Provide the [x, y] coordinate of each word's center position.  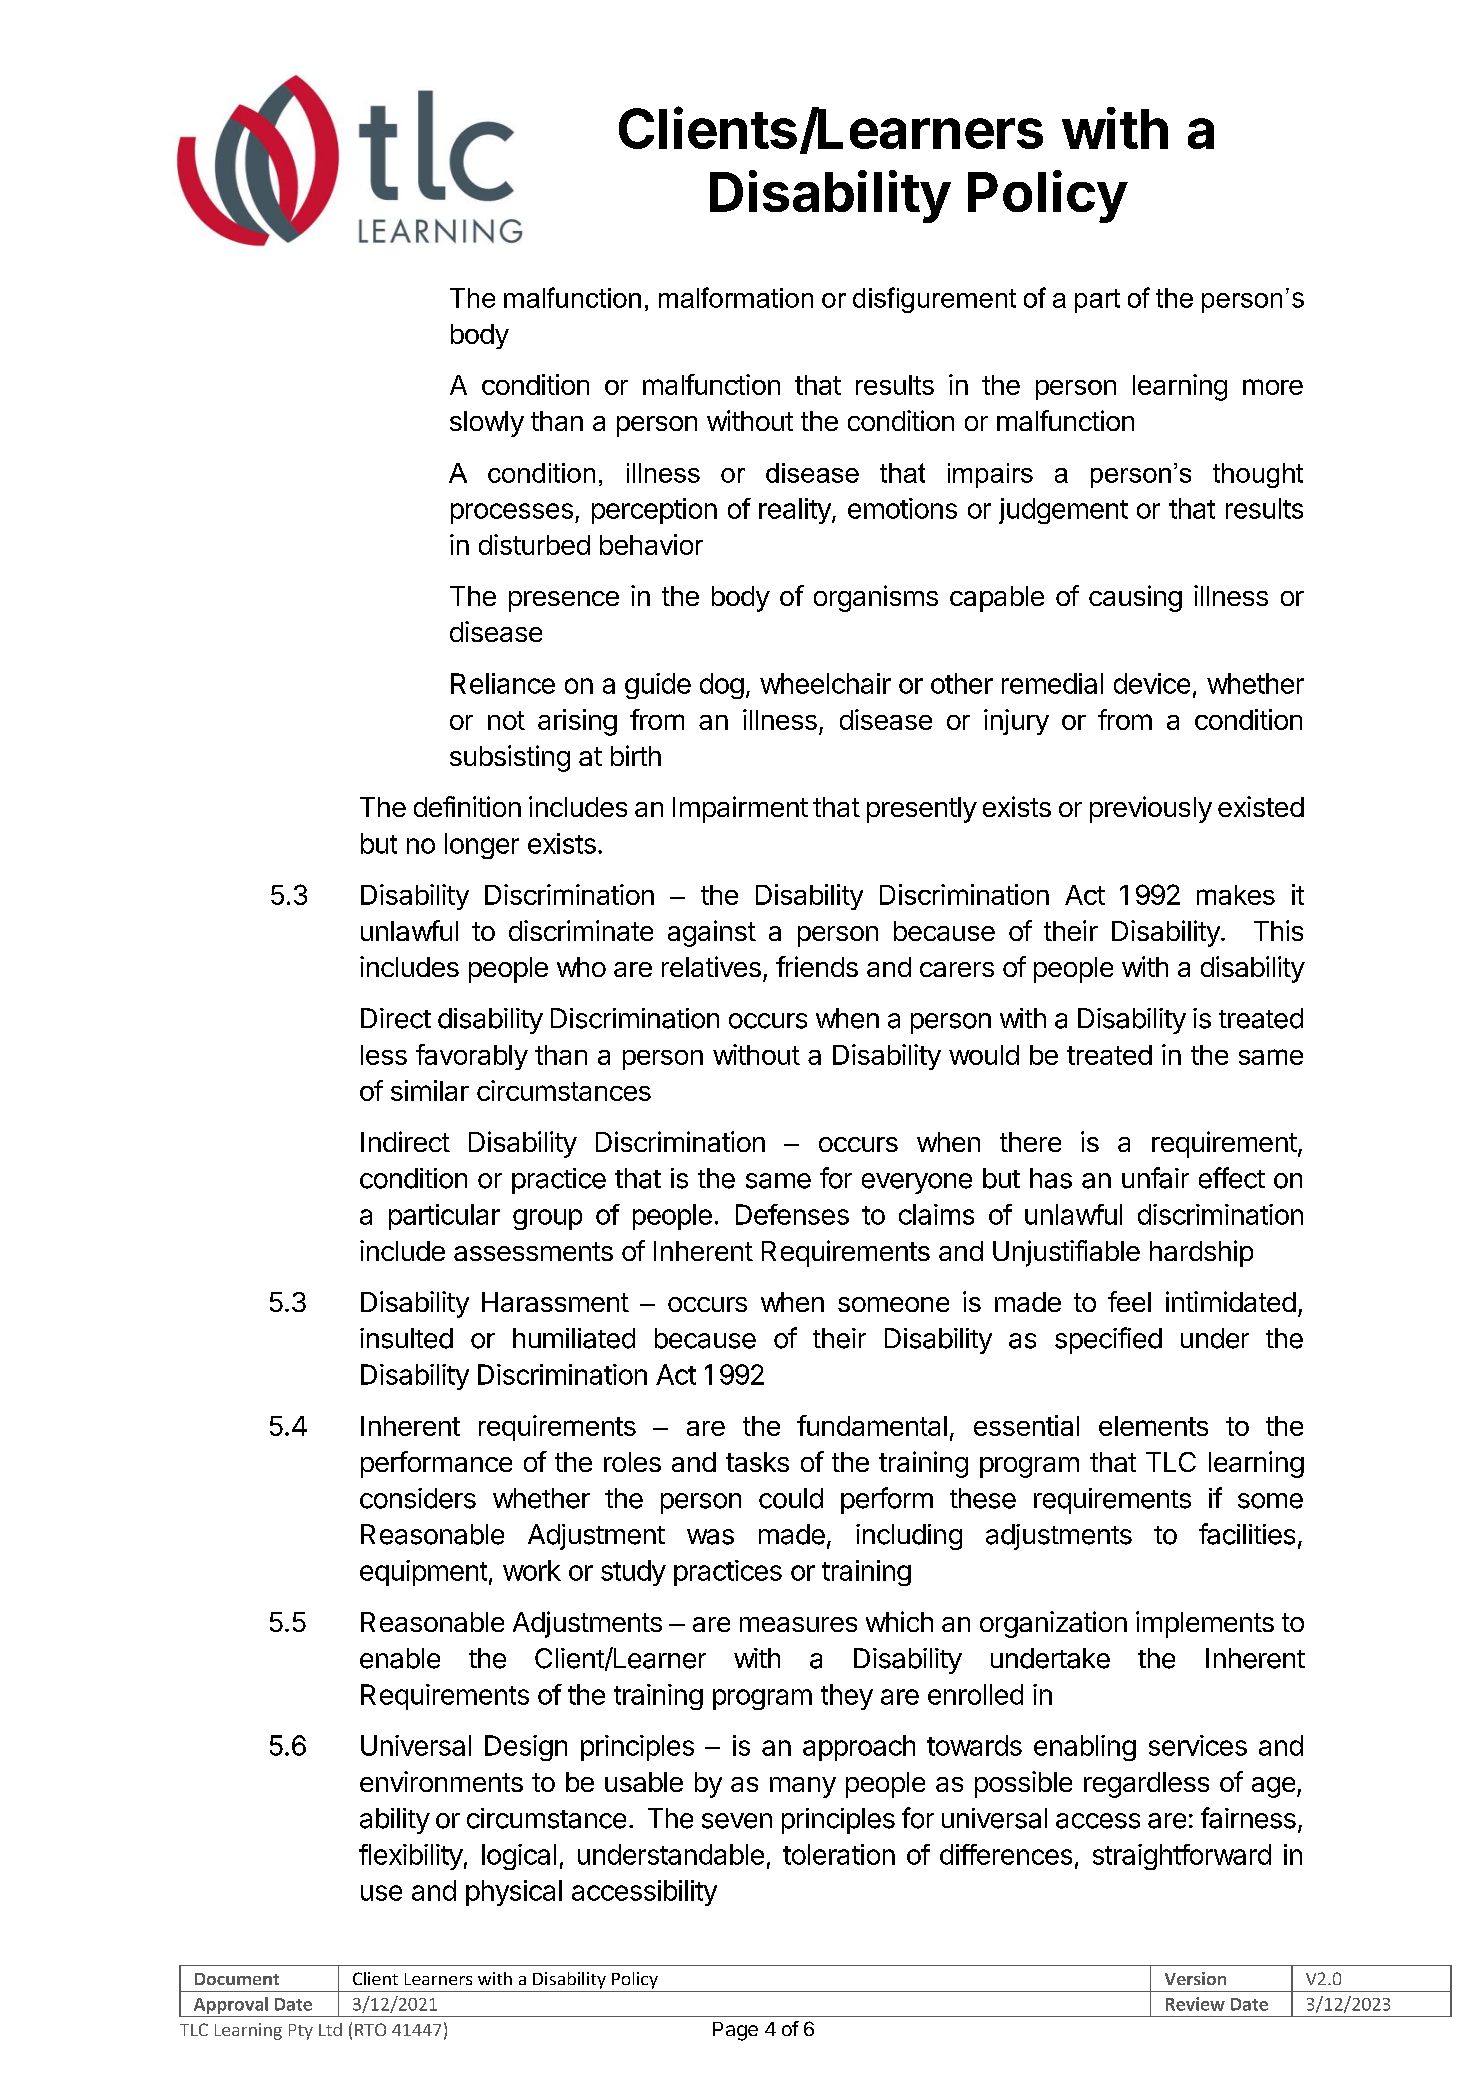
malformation [736, 297]
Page [735, 2031]
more [1273, 387]
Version [1195, 1978]
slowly [487, 424]
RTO [370, 2029]
